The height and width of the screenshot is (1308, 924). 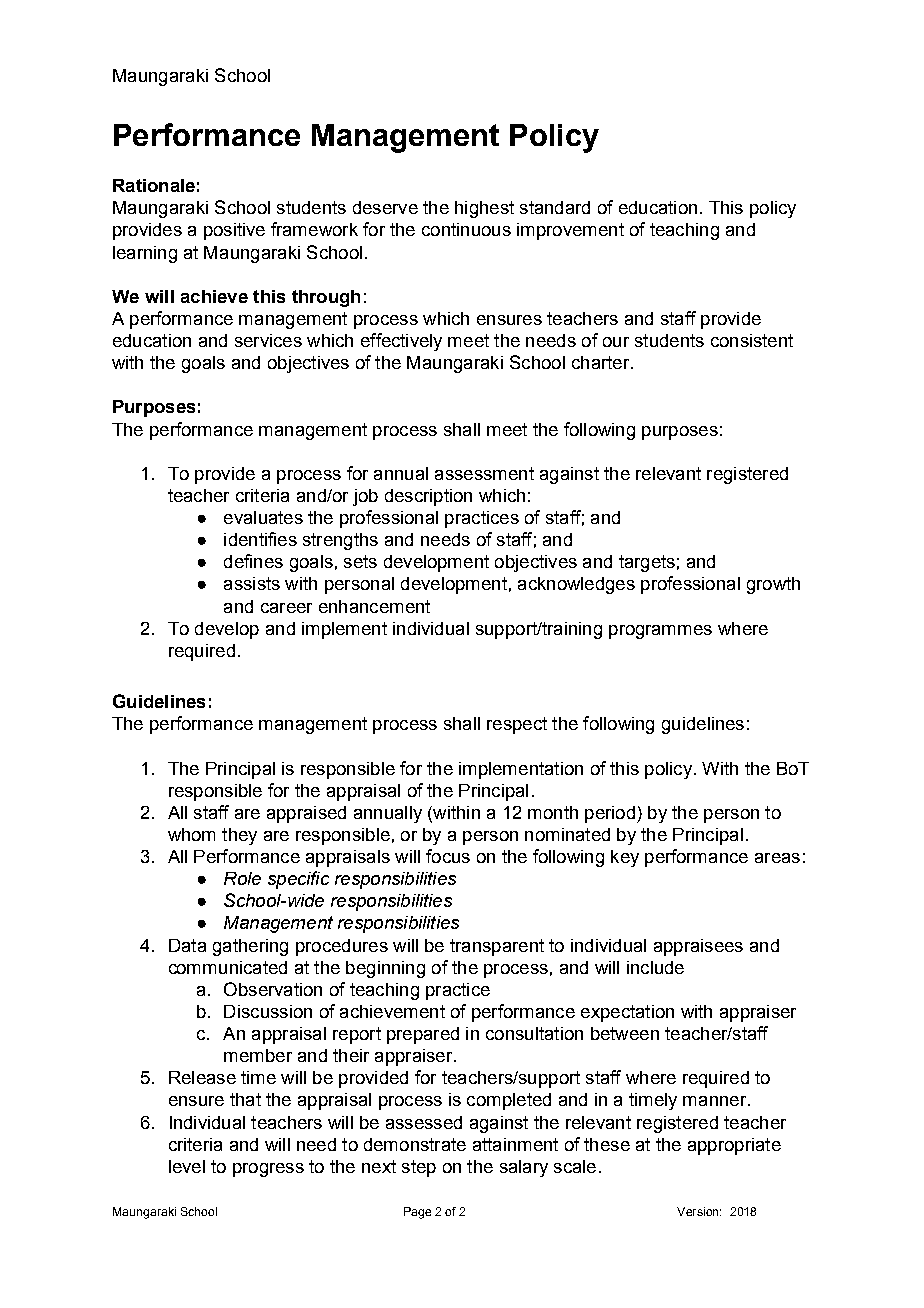 I want to click on improvement, so click(x=570, y=231).
